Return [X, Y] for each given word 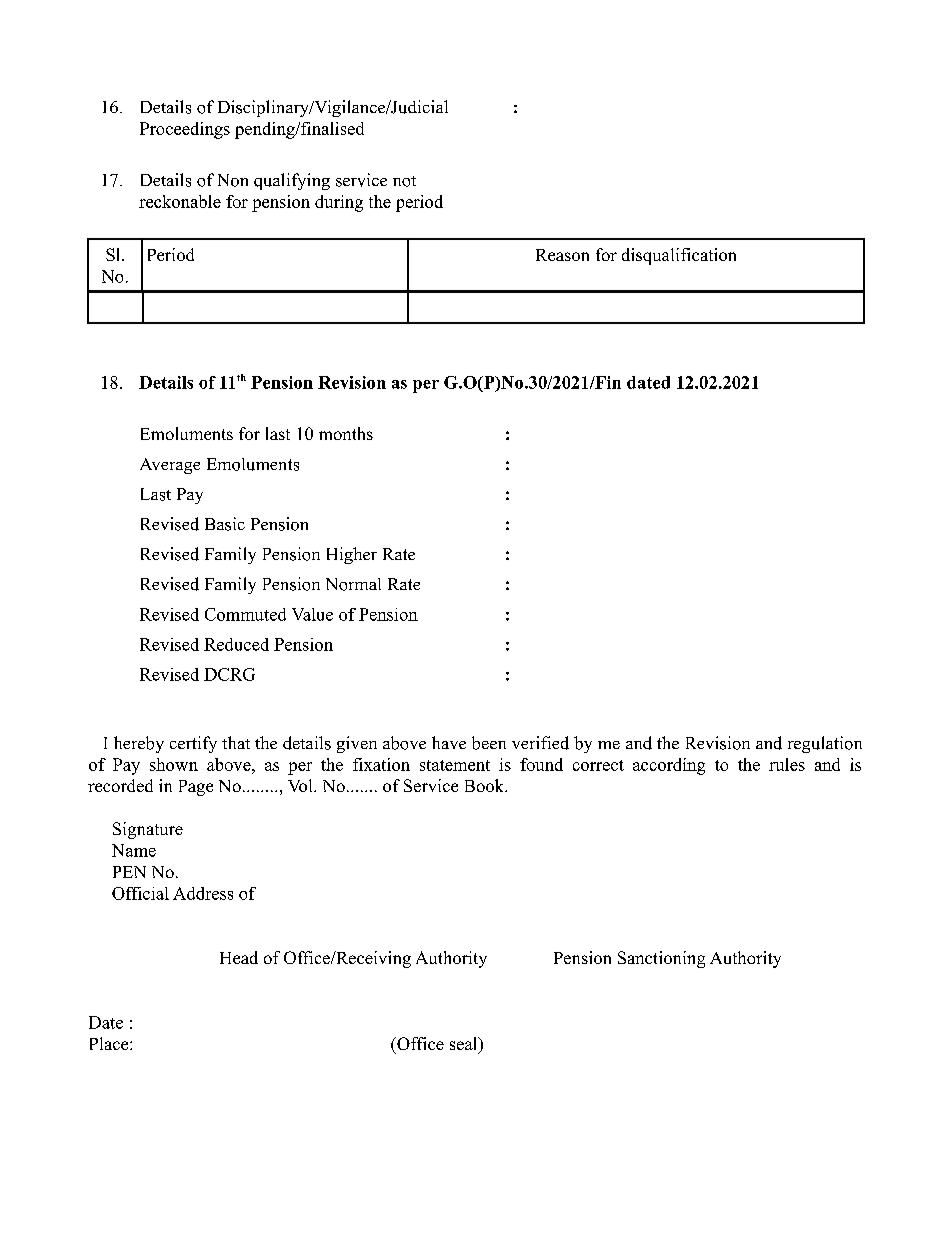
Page [196, 788]
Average [170, 466]
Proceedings [185, 130]
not [404, 181]
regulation [825, 744]
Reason [562, 255]
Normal [353, 584]
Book [485, 785]
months [346, 433]
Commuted [245, 614]
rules [787, 764]
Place [110, 1043]
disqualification [679, 256]
